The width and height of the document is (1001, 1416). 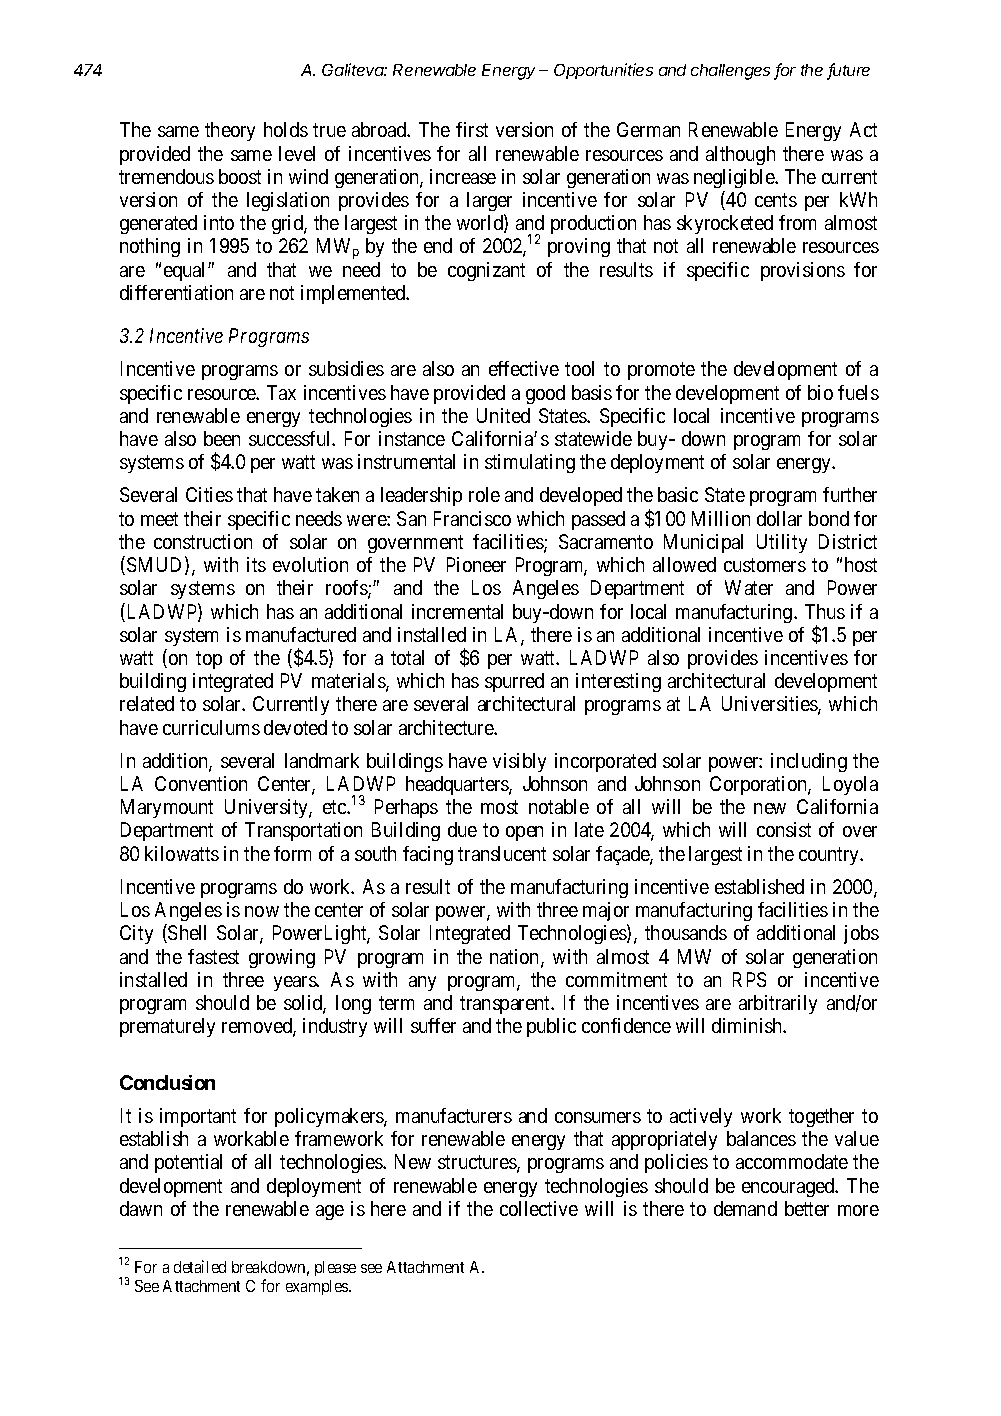 What do you see at coordinates (514, 682) in the document?
I see `spurred` at bounding box center [514, 682].
